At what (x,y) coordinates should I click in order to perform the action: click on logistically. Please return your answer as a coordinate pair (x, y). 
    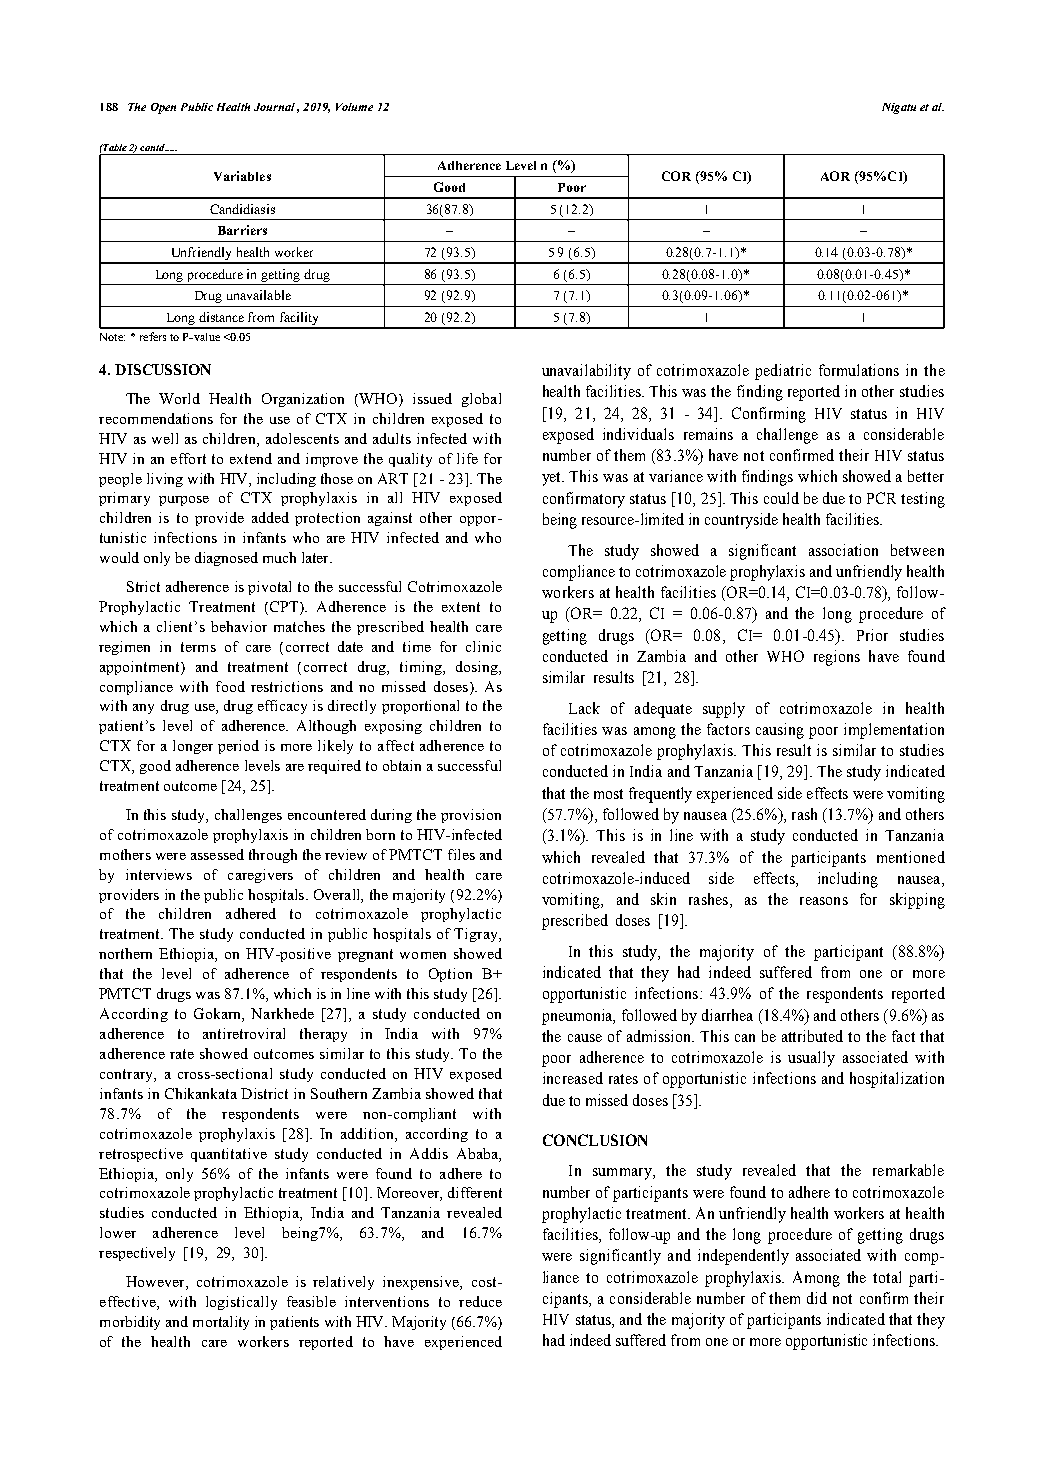
    Looking at the image, I should click on (241, 1303).
